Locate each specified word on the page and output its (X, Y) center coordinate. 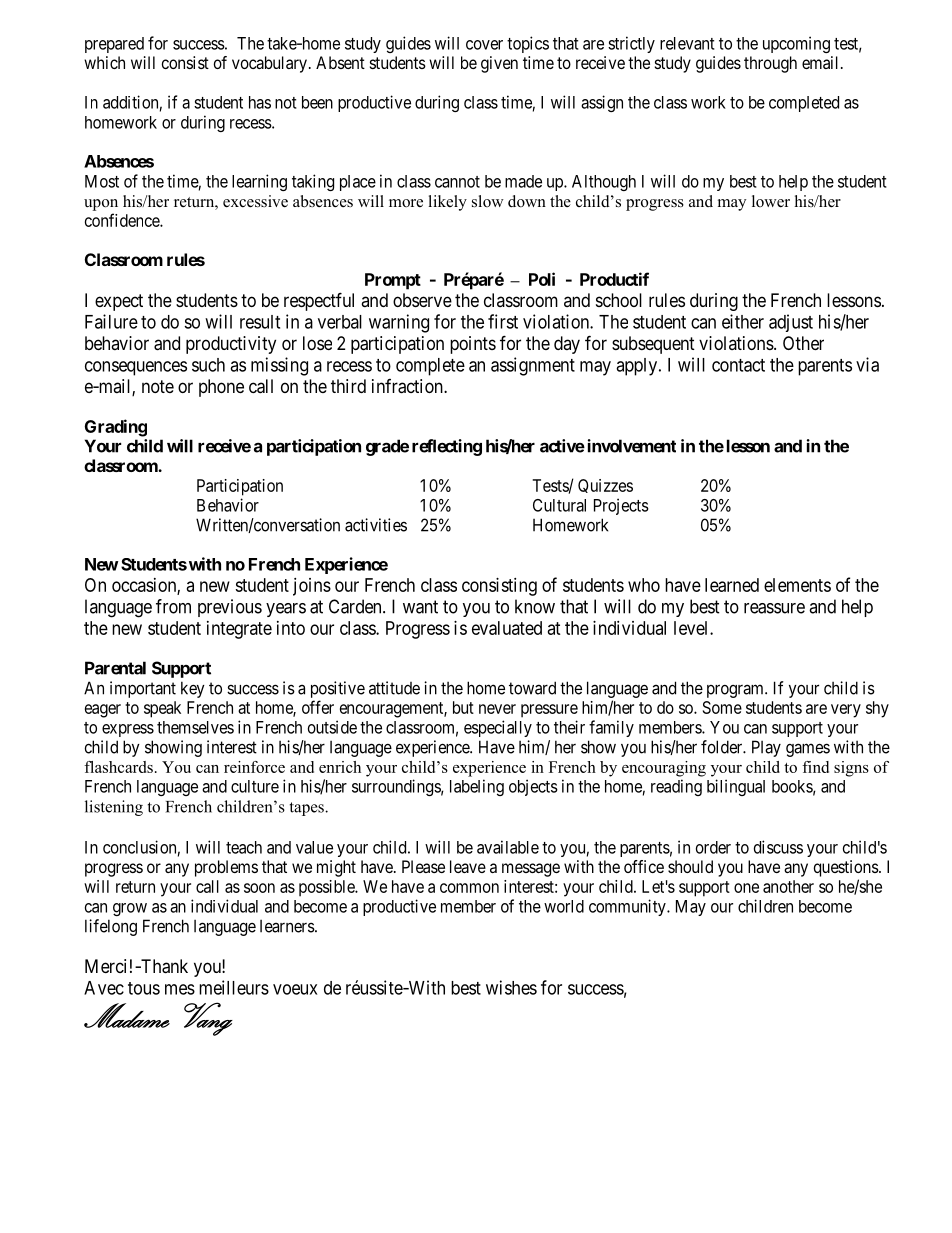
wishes (511, 987)
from (173, 606)
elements (797, 585)
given (499, 64)
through (770, 64)
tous (144, 988)
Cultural (559, 505)
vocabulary (269, 64)
